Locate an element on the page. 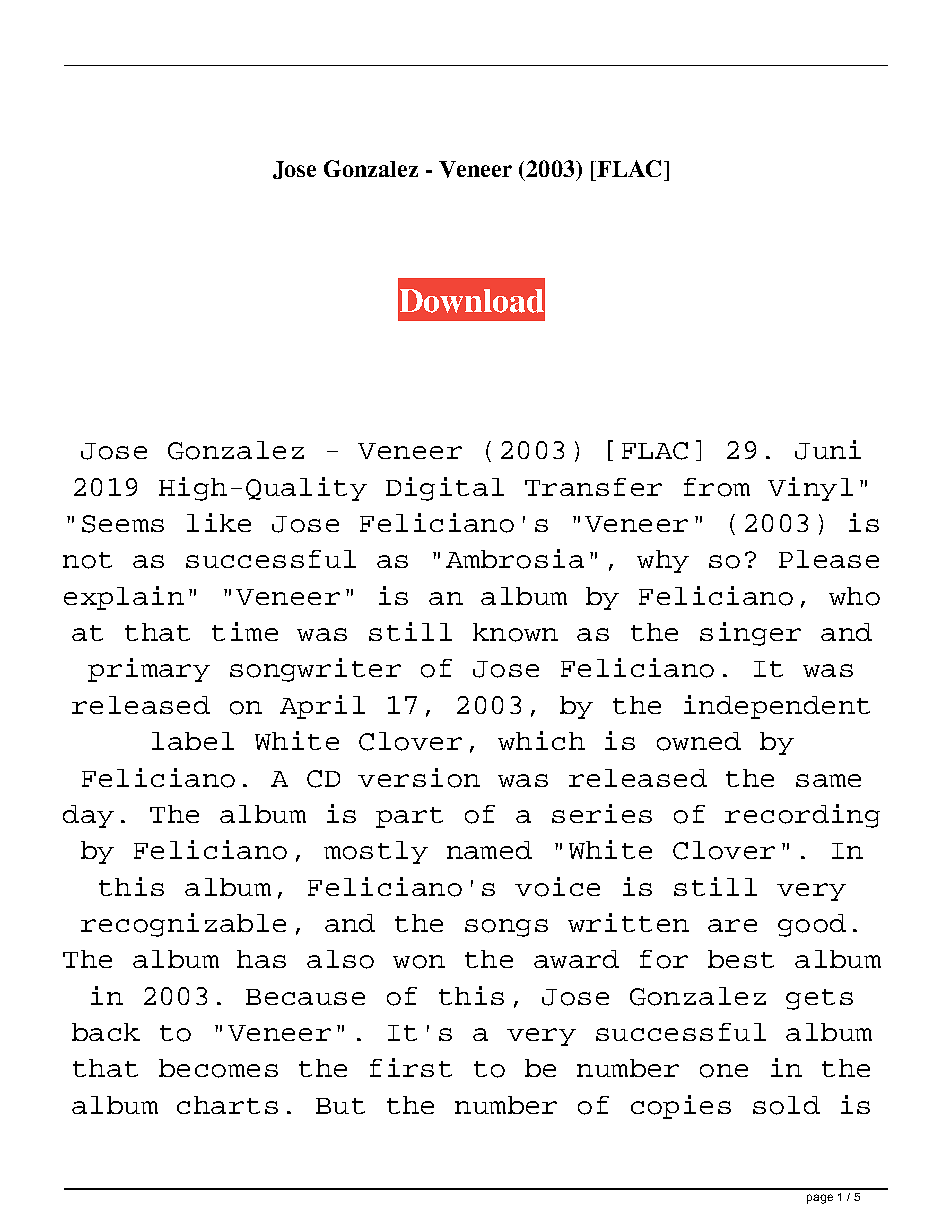  like is located at coordinates (219, 522).
